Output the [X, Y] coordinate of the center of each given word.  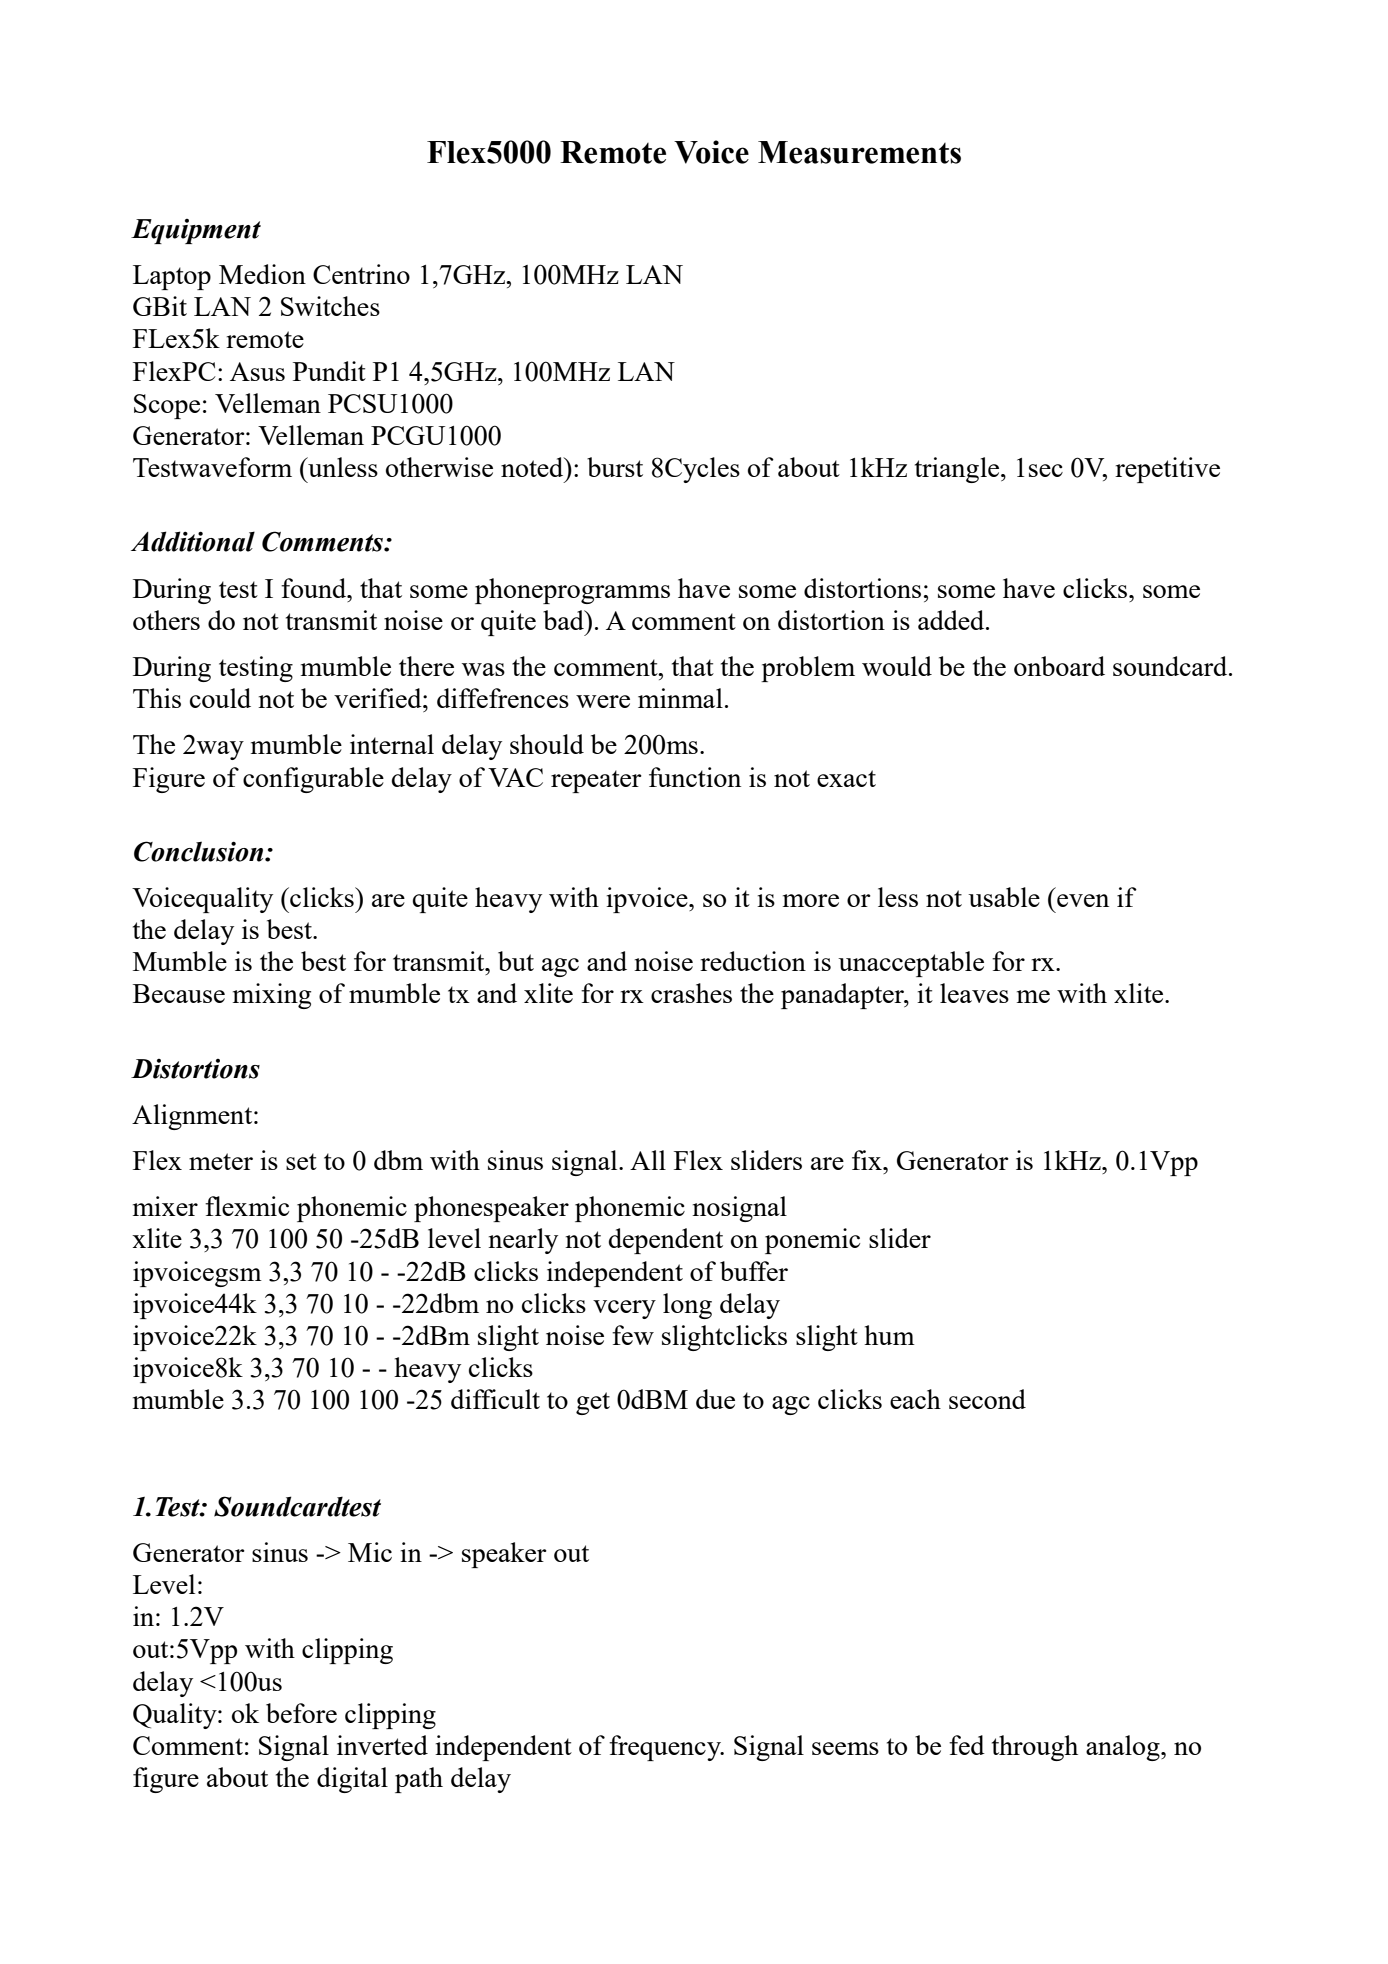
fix [868, 1160]
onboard [1059, 666]
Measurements [859, 152]
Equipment [196, 231]
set [301, 1161]
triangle [958, 470]
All [648, 1160]
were [603, 701]
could [220, 698]
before [301, 1713]
